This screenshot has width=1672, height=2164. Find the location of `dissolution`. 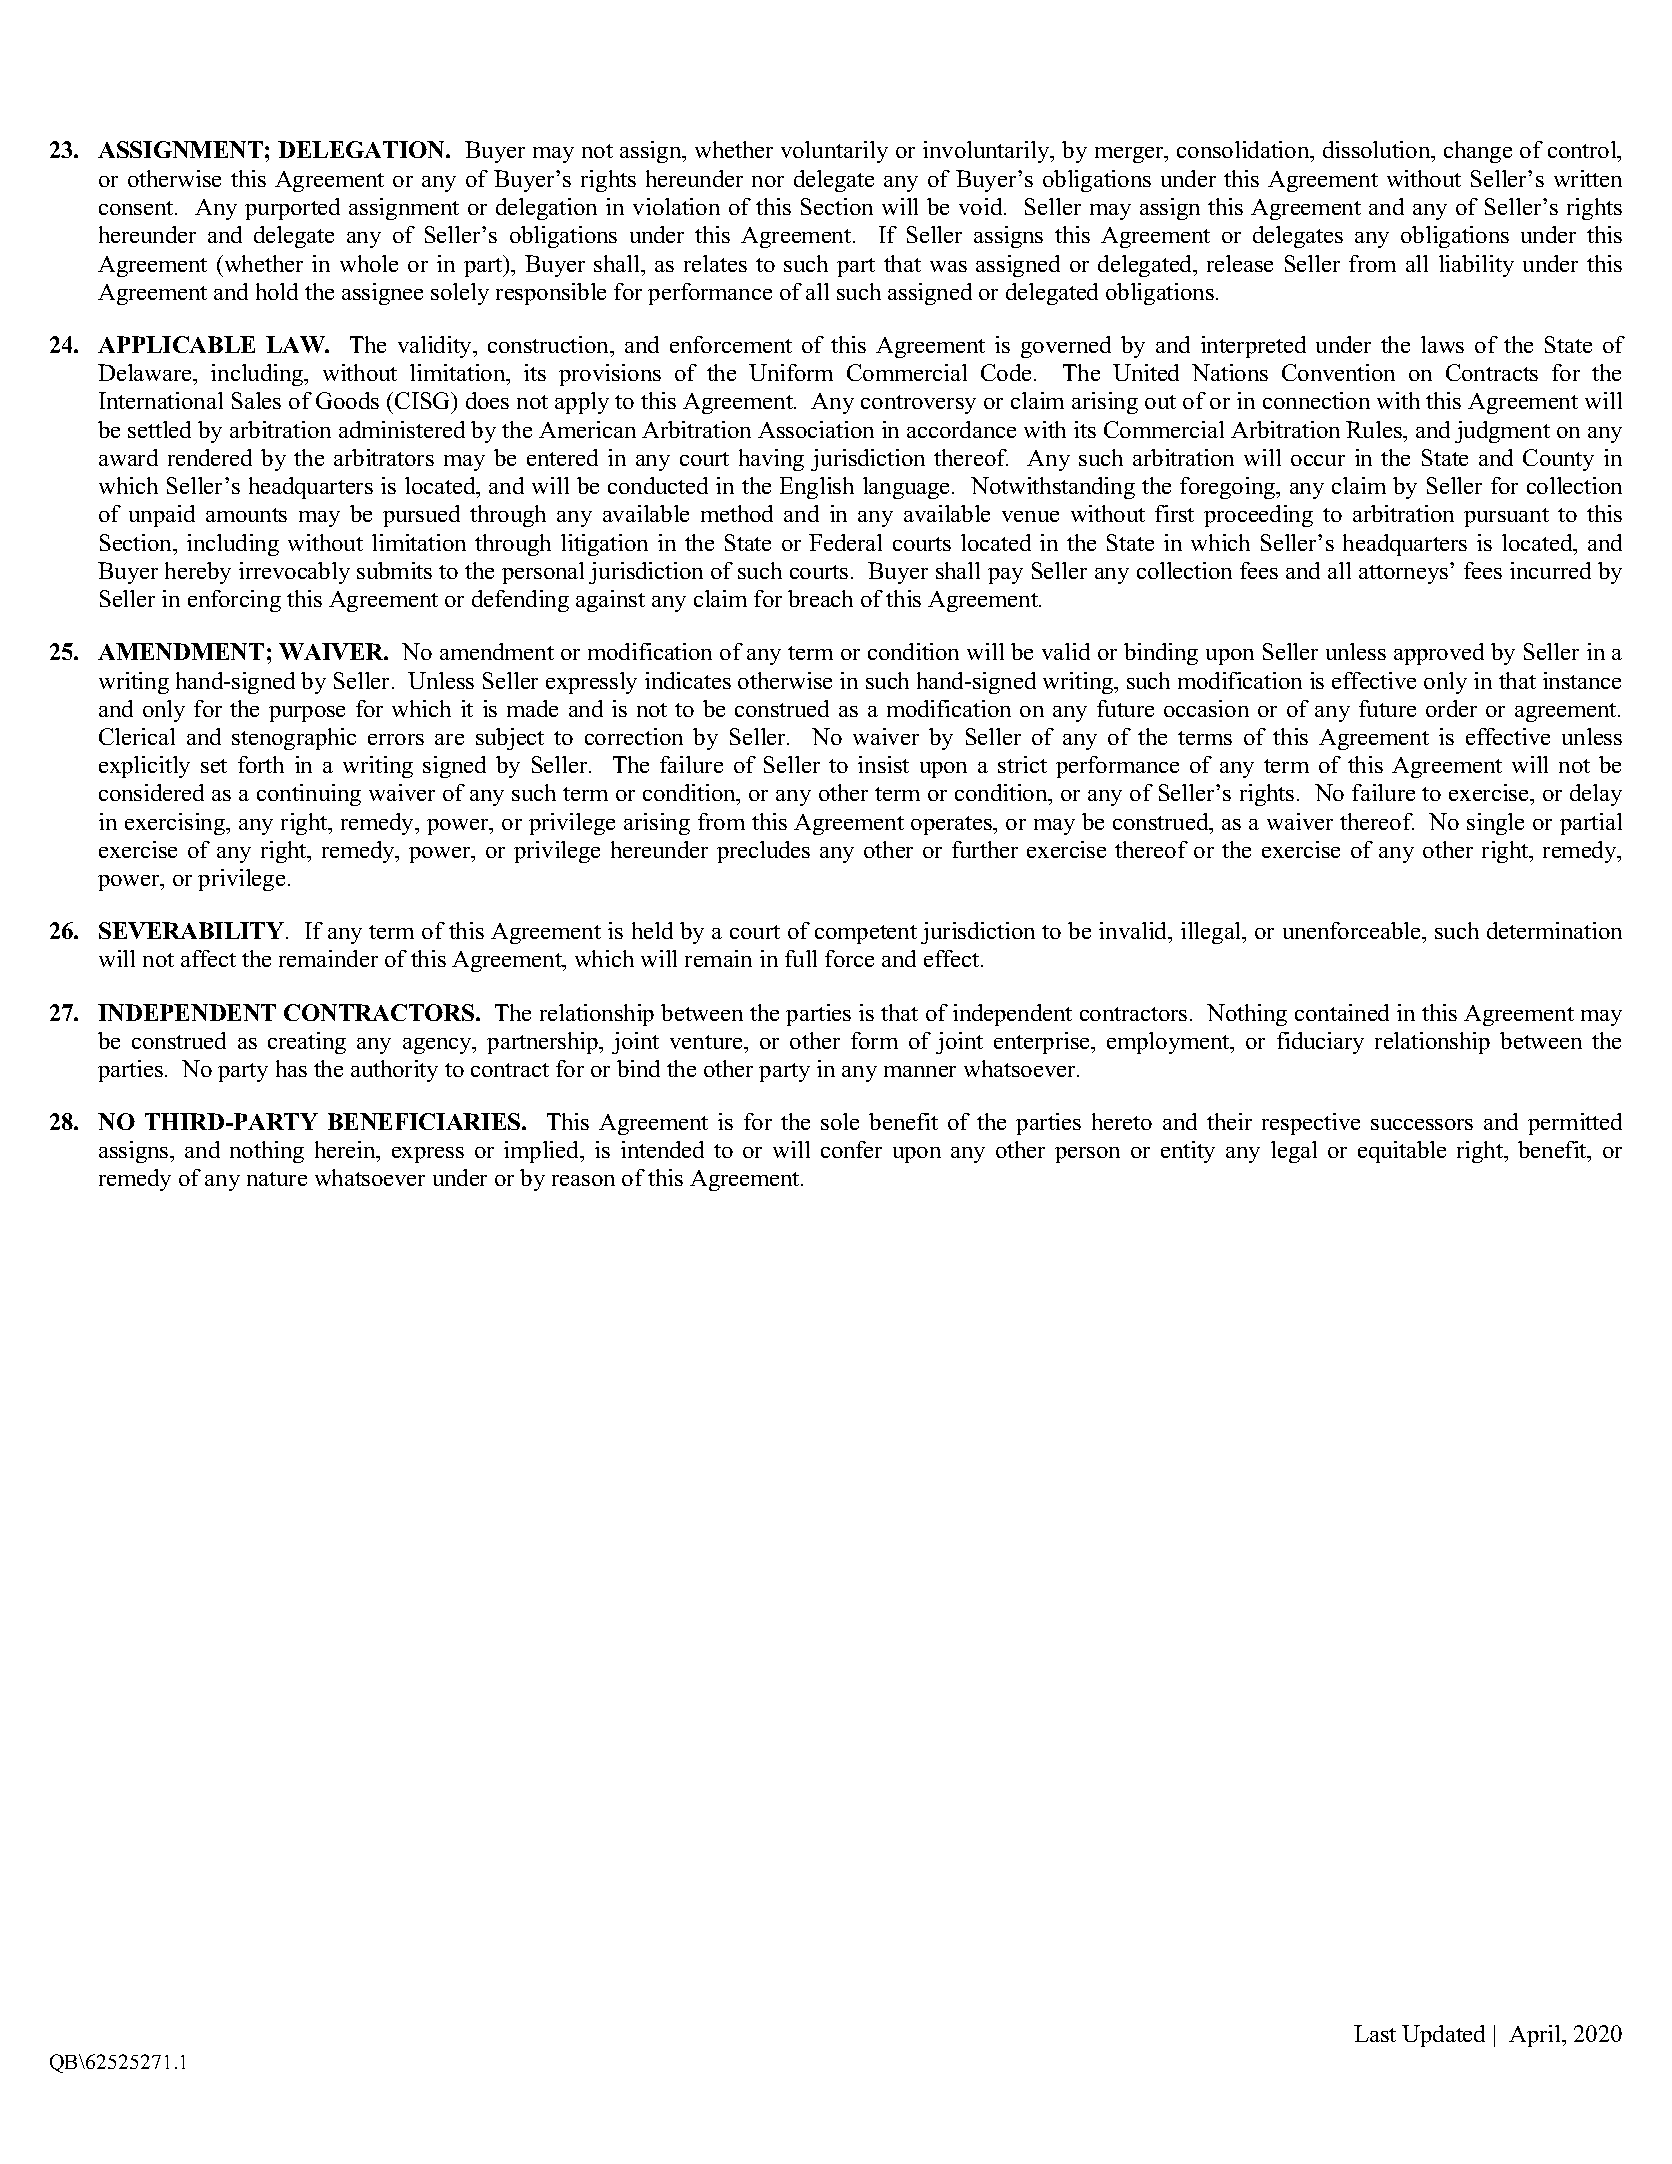

dissolution is located at coordinates (1378, 149).
